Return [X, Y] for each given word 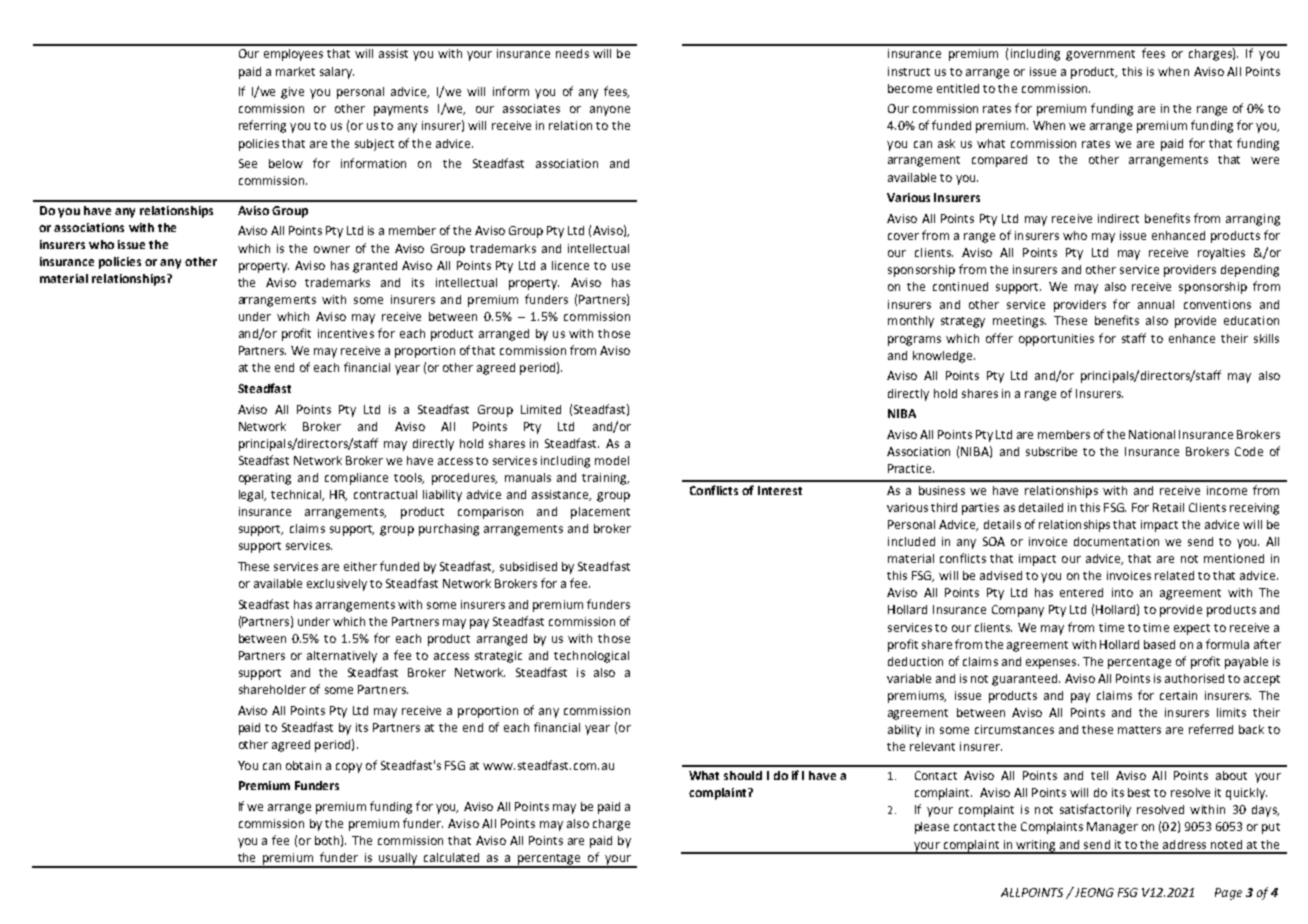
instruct [909, 71]
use [621, 266]
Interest [780, 490]
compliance [356, 479]
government [1100, 55]
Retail [1168, 507]
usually [398, 860]
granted [375, 267]
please [932, 828]
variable [909, 678]
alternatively [342, 657]
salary [337, 73]
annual [1156, 304]
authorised [1194, 678]
